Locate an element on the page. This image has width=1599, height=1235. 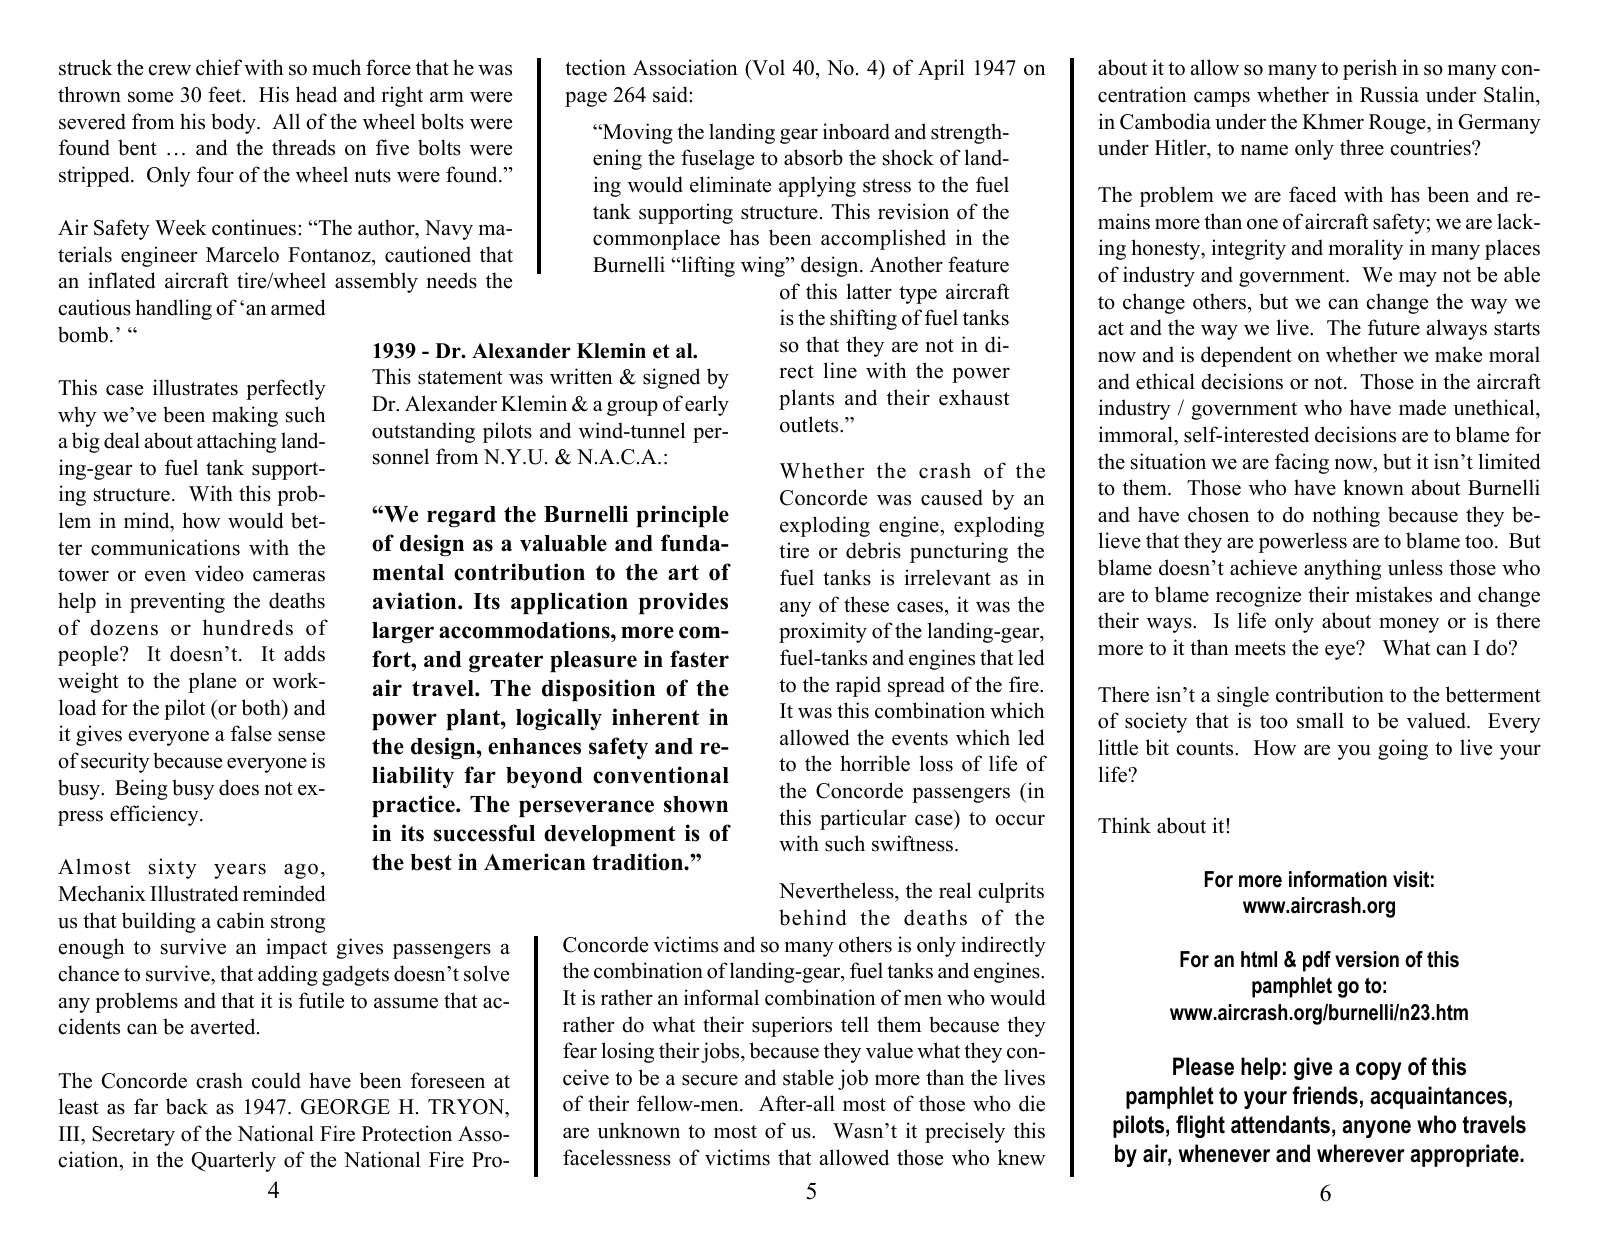
hundreds is located at coordinates (248, 627).
